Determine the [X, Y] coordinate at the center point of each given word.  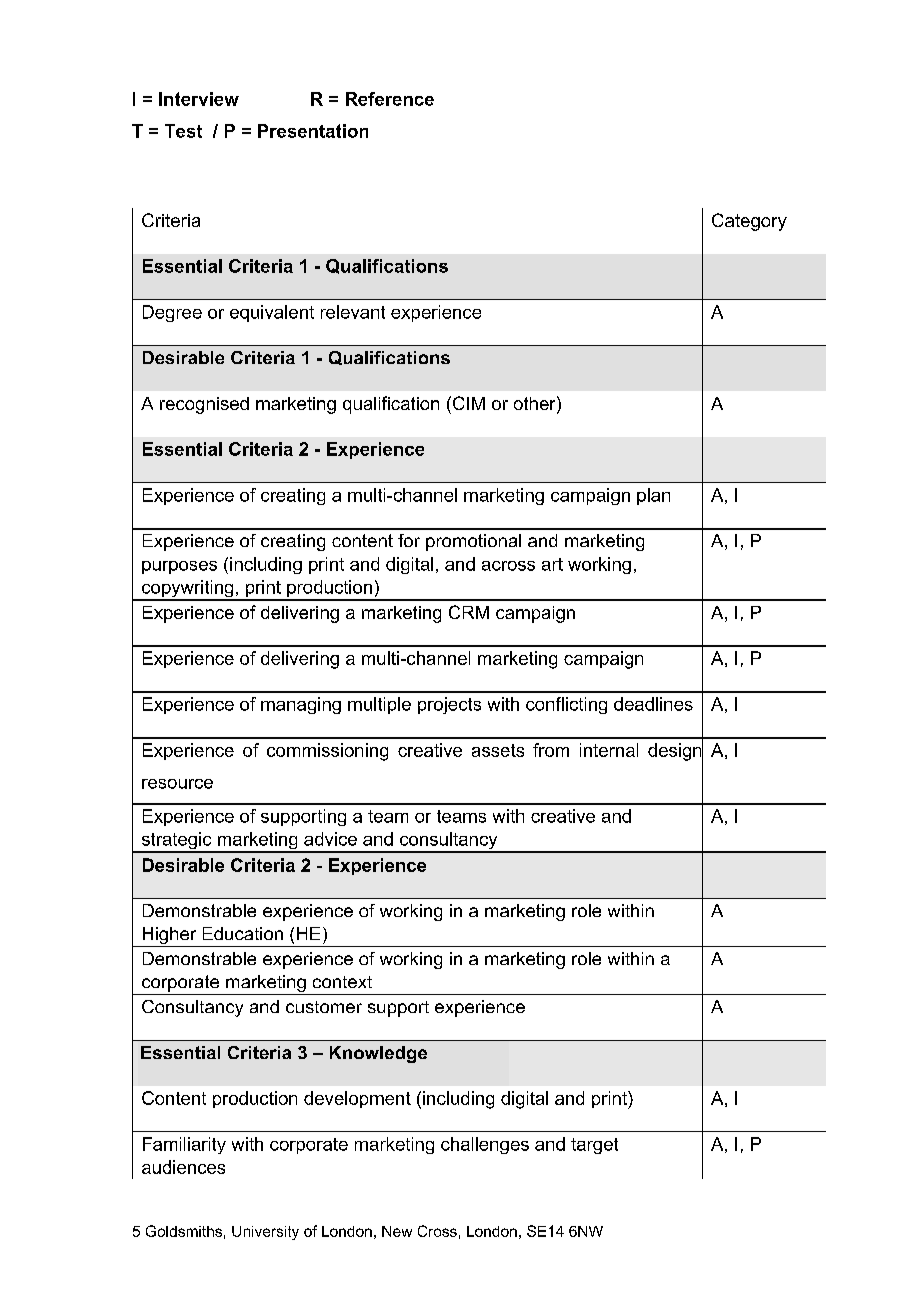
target [594, 1146]
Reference [390, 99]
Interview [199, 99]
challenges [485, 1145]
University [265, 1233]
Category [749, 222]
